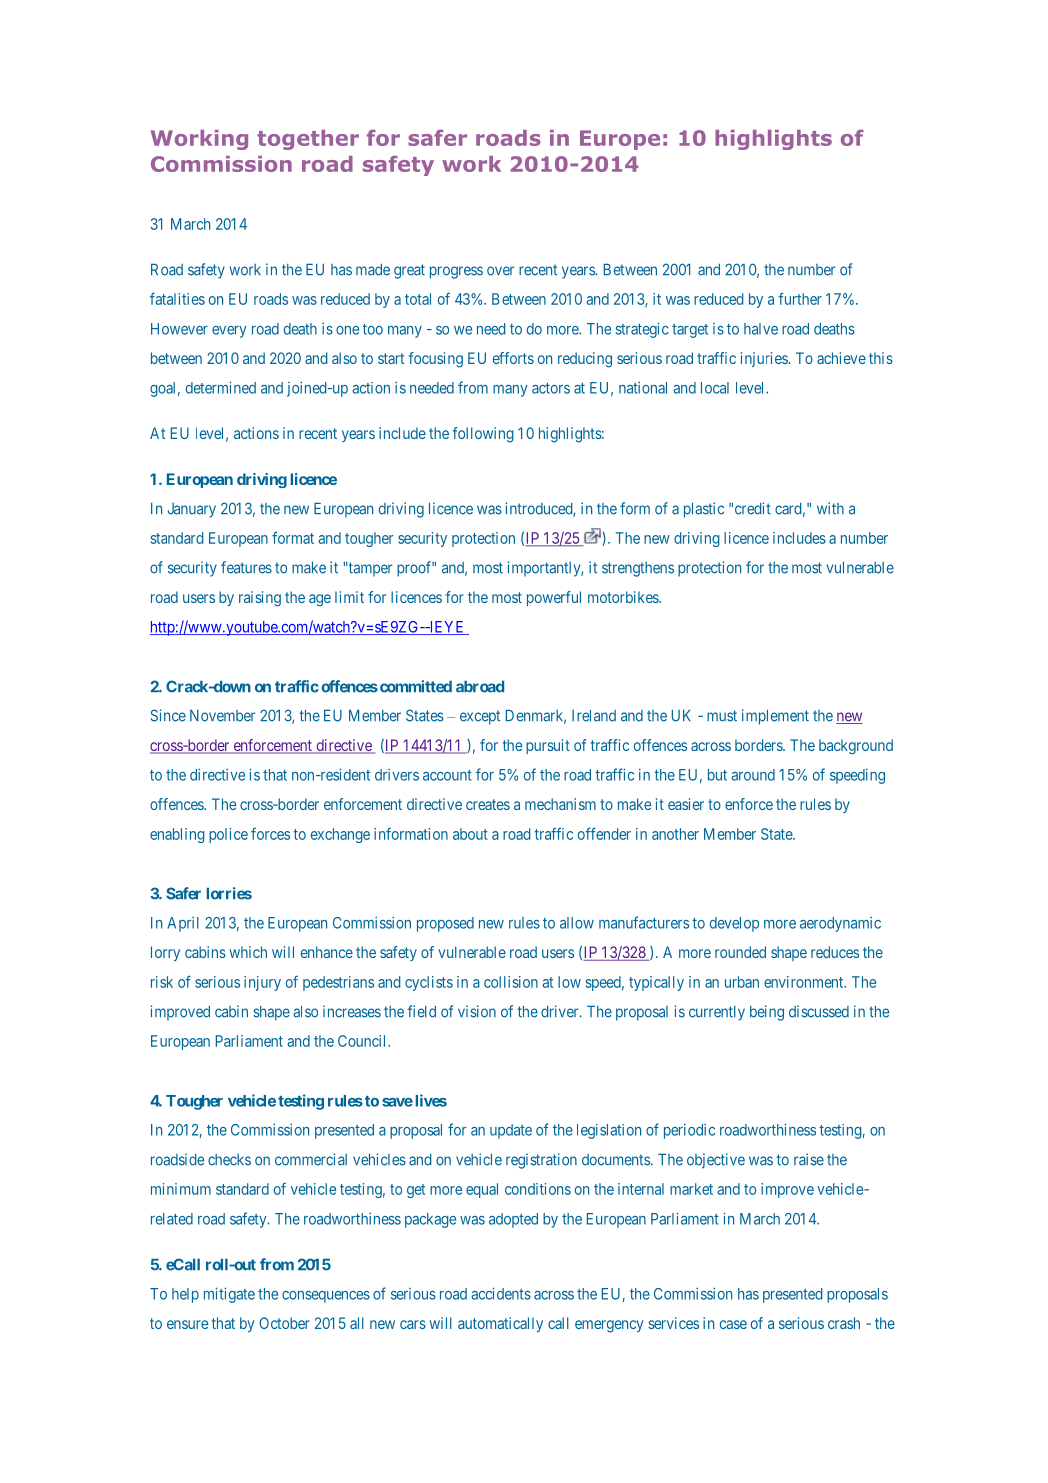  What do you see at coordinates (501, 1293) in the screenshot?
I see `accidents` at bounding box center [501, 1293].
